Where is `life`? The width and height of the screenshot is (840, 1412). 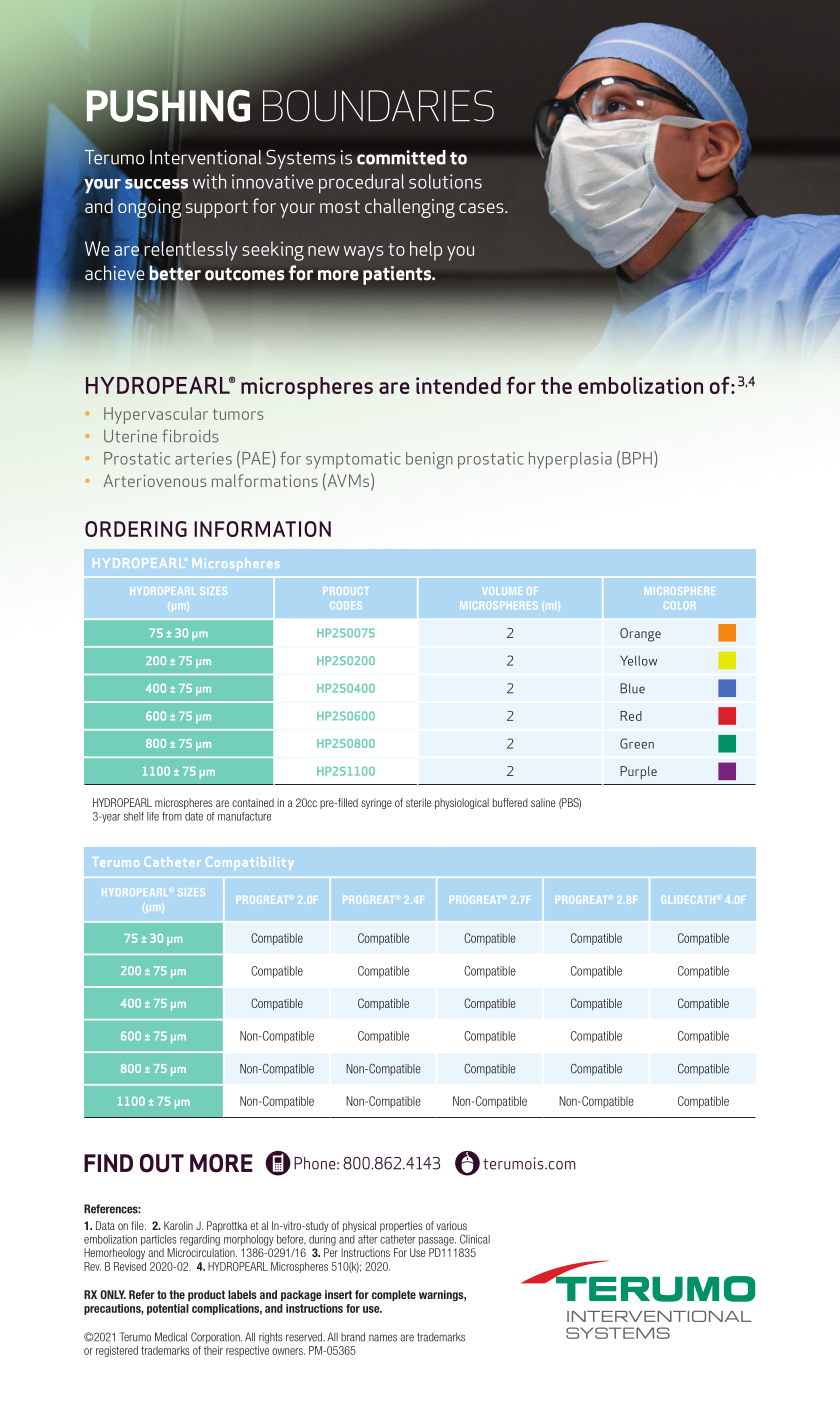 life is located at coordinates (153, 816).
